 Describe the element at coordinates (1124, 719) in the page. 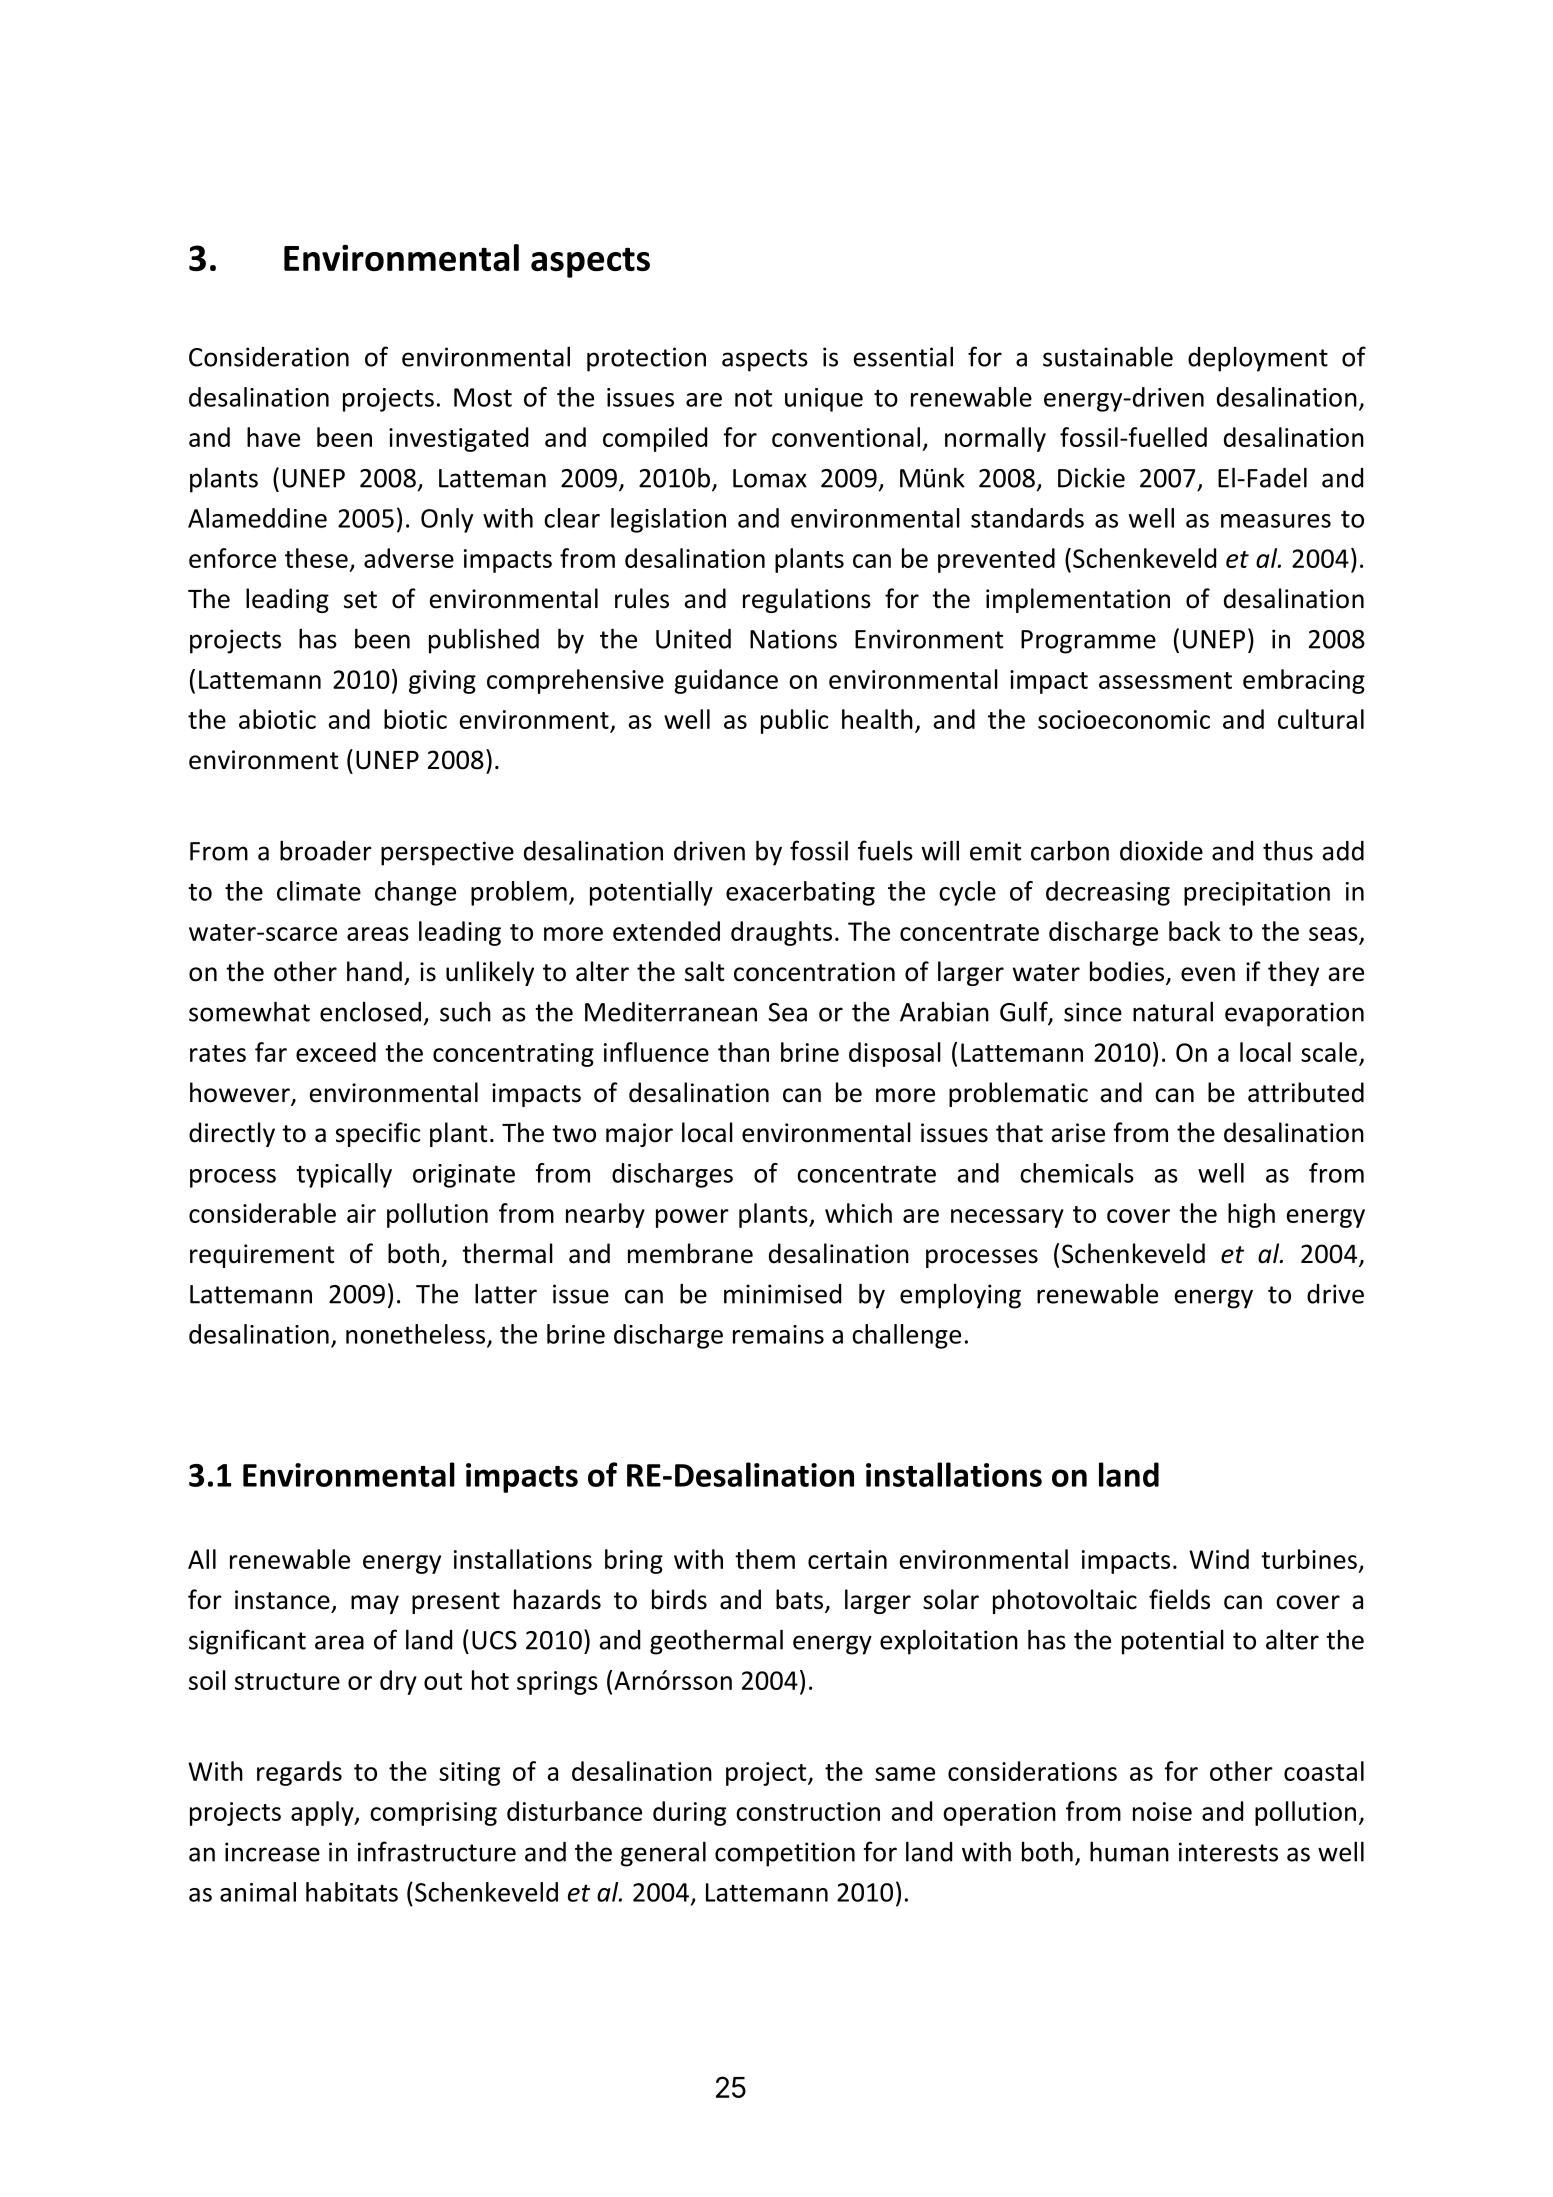

I see `socioeconomic` at that location.
